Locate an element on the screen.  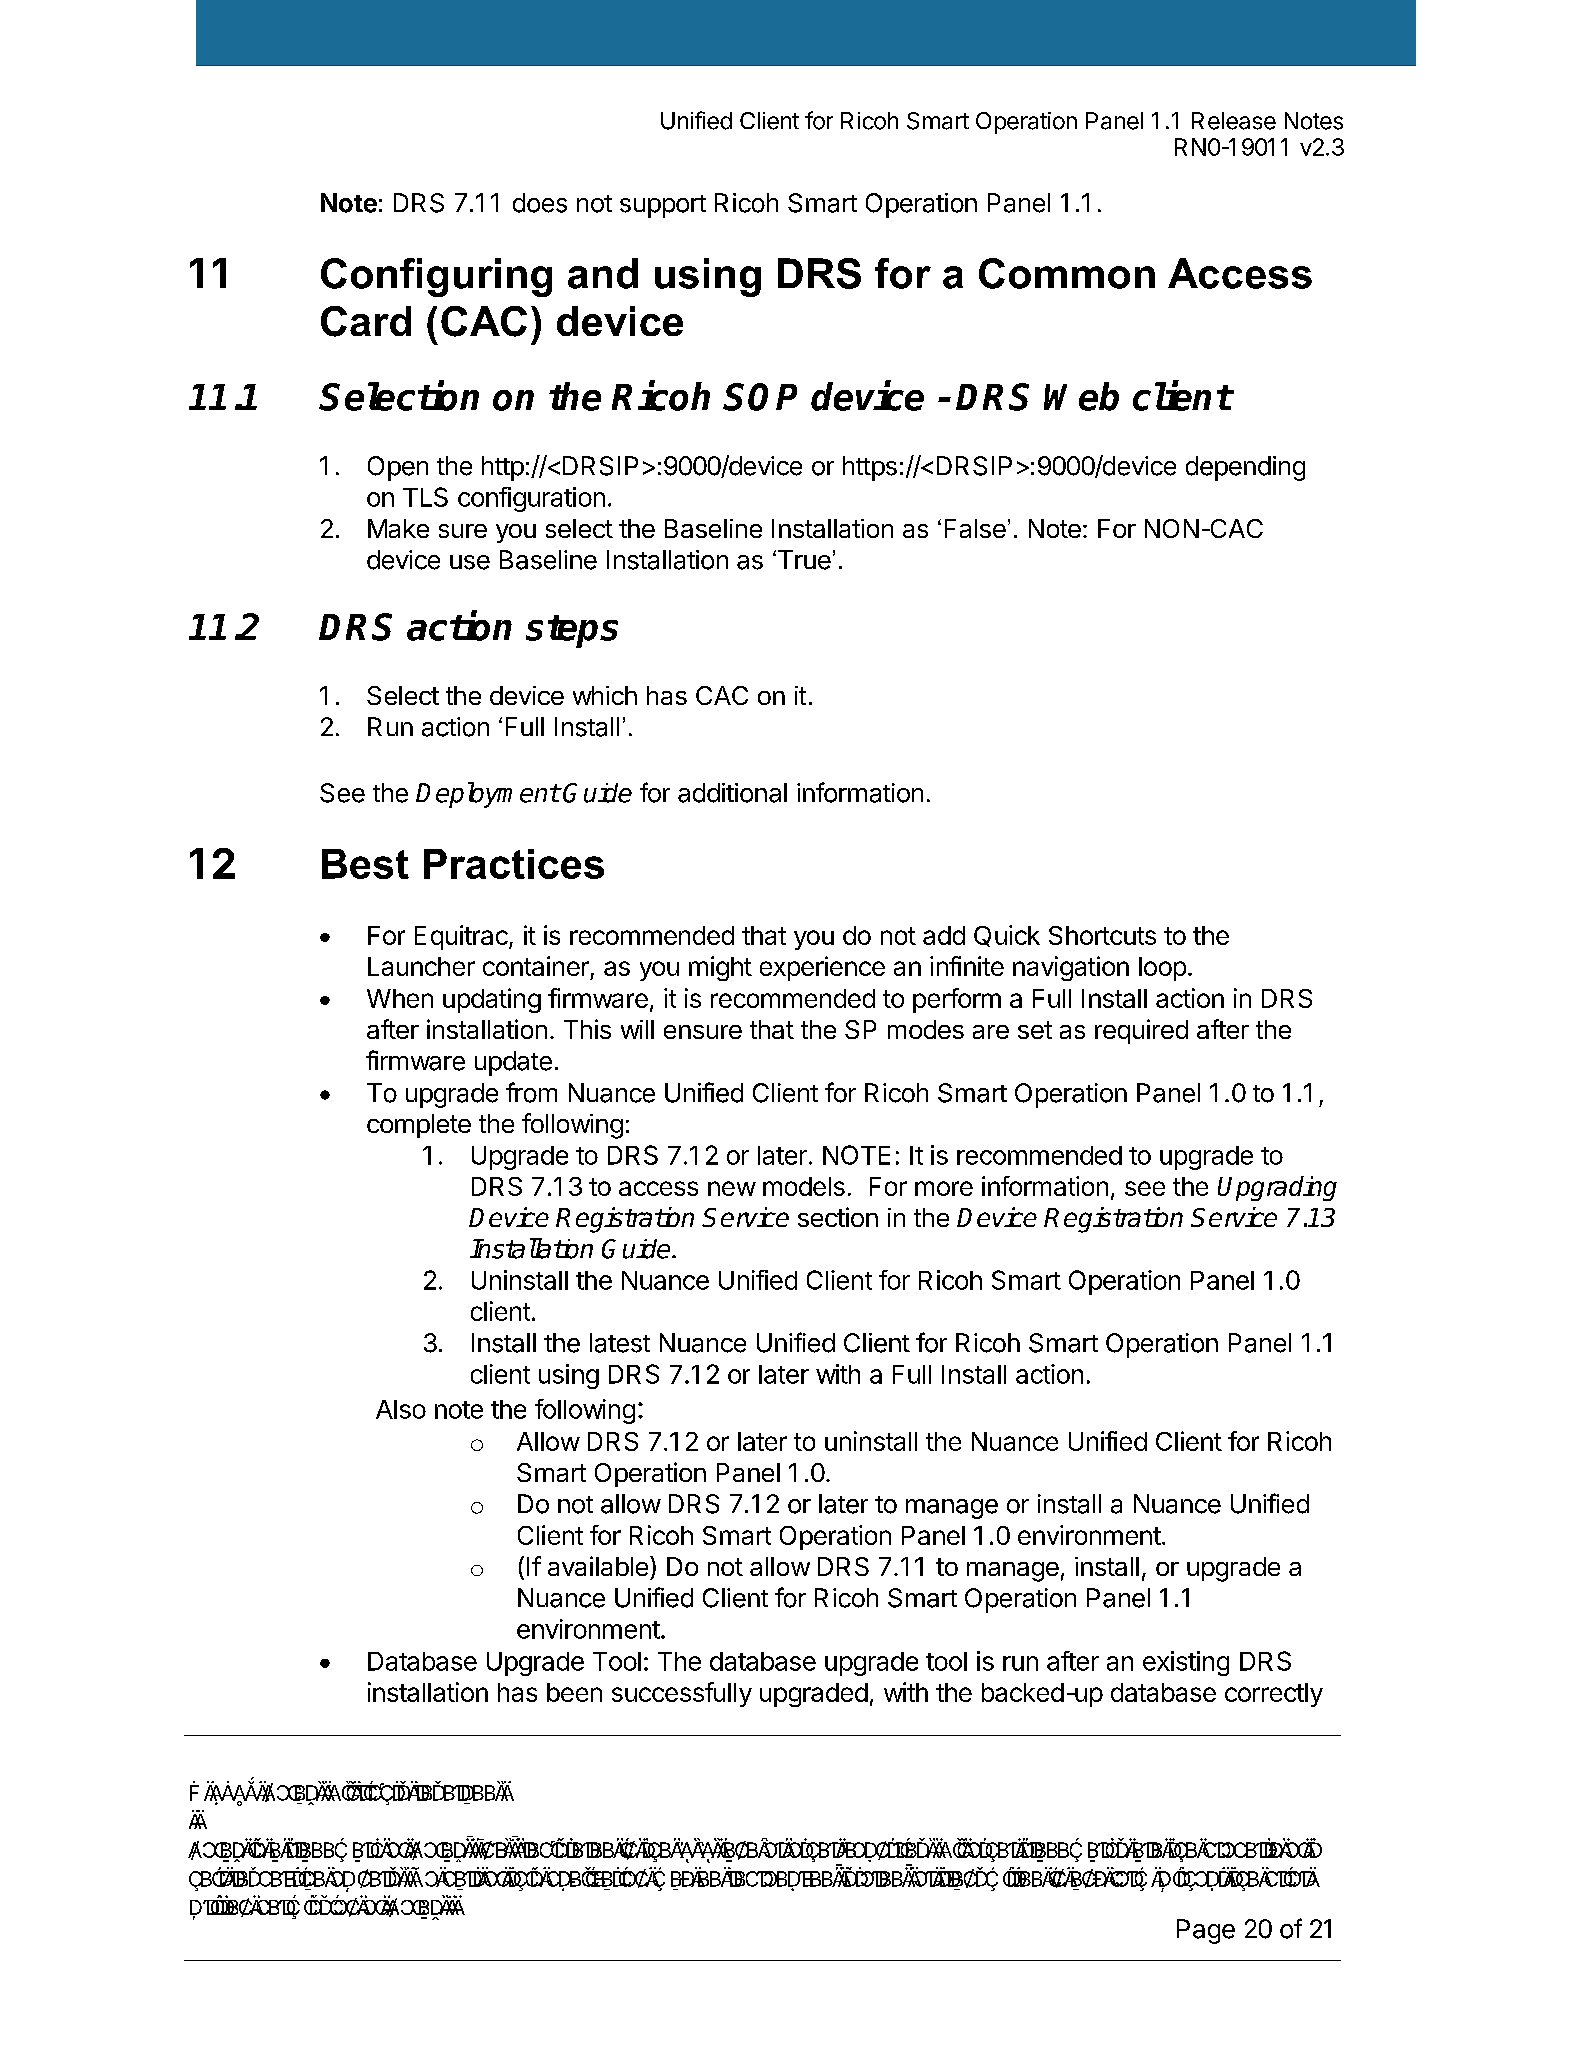
does is located at coordinates (540, 203).
